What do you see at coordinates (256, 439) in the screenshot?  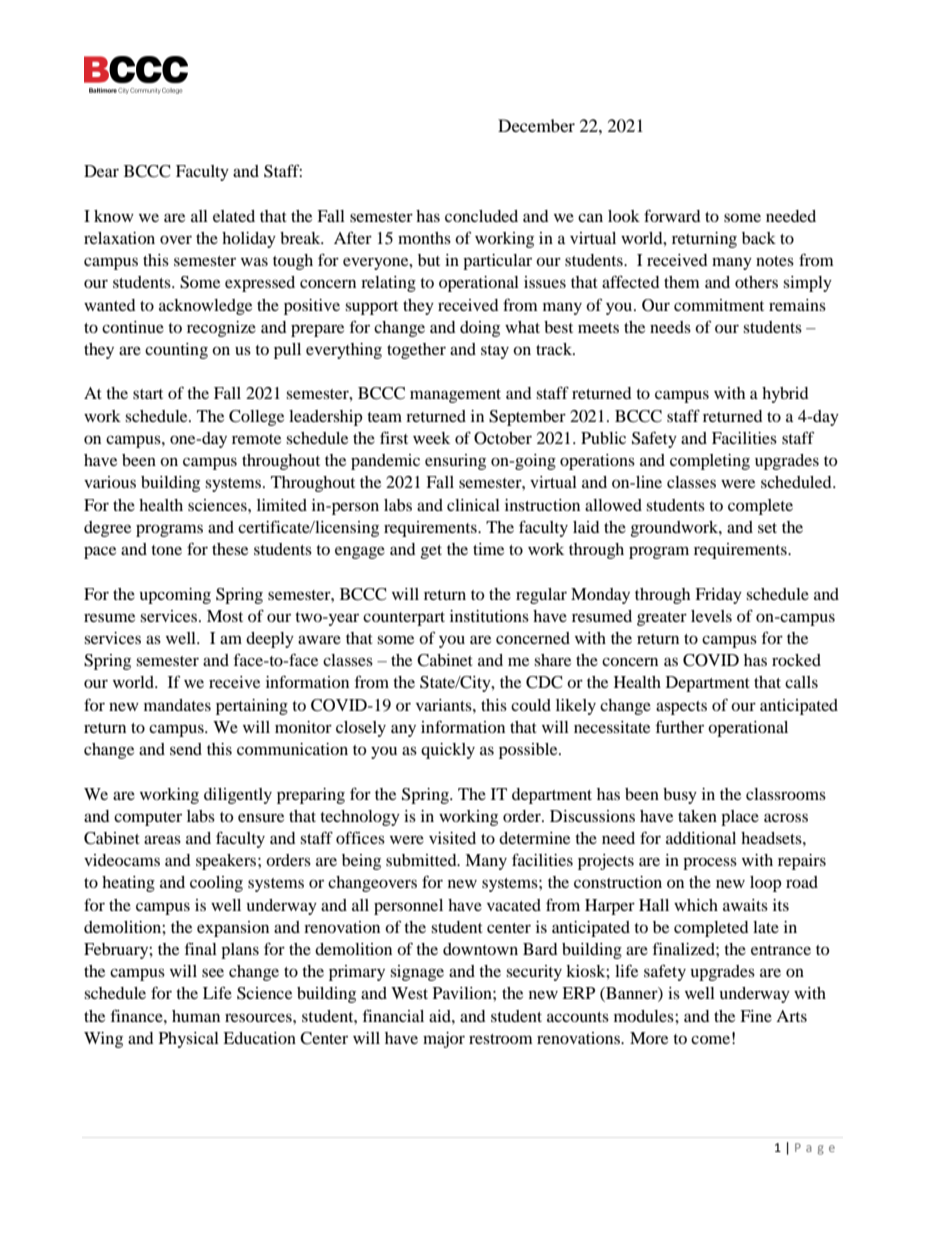 I see `remote` at bounding box center [256, 439].
